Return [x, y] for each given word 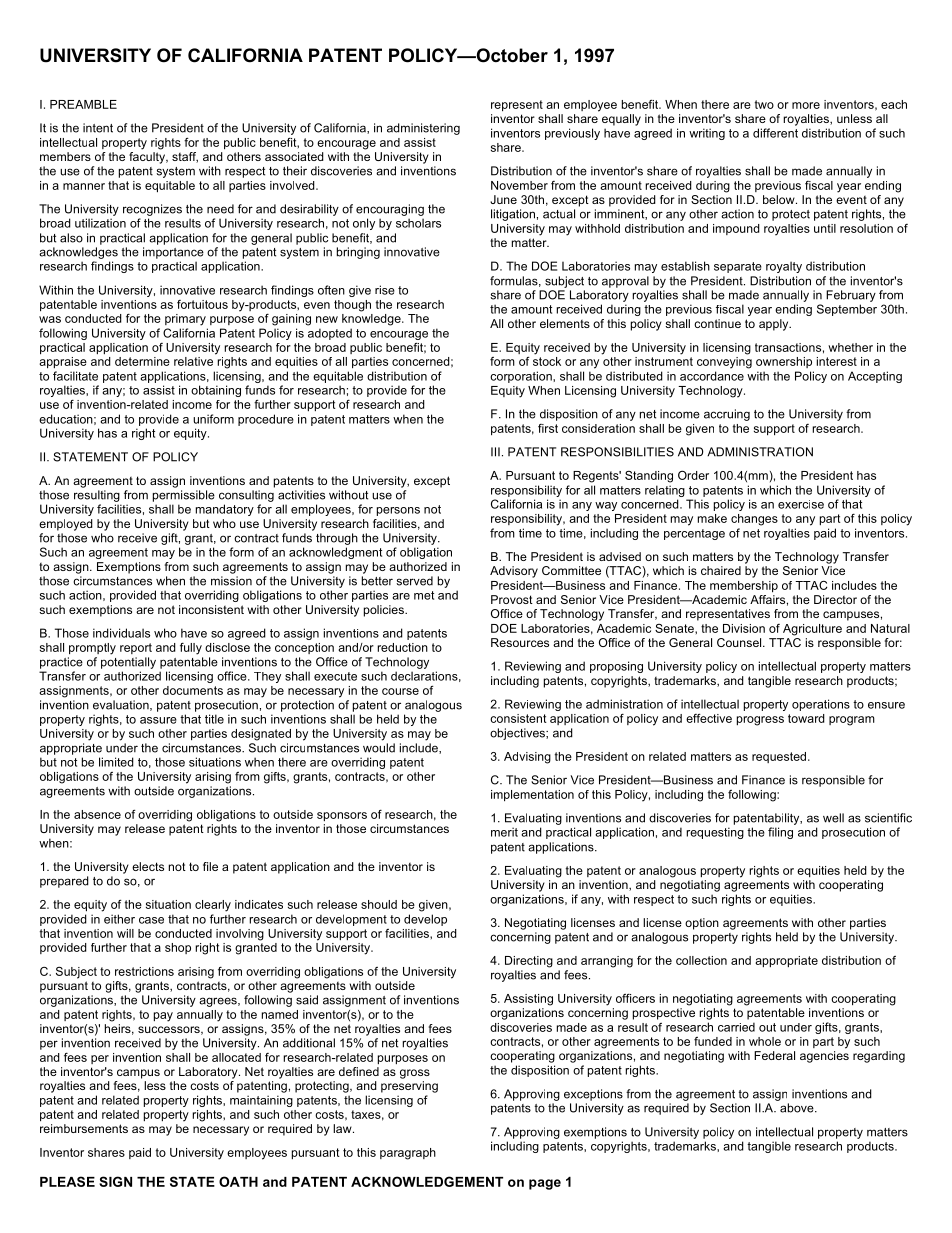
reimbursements [84, 1128]
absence [97, 814]
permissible [184, 496]
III [495, 452]
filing [780, 833]
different [775, 133]
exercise [801, 504]
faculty [148, 158]
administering [423, 129]
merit [504, 832]
